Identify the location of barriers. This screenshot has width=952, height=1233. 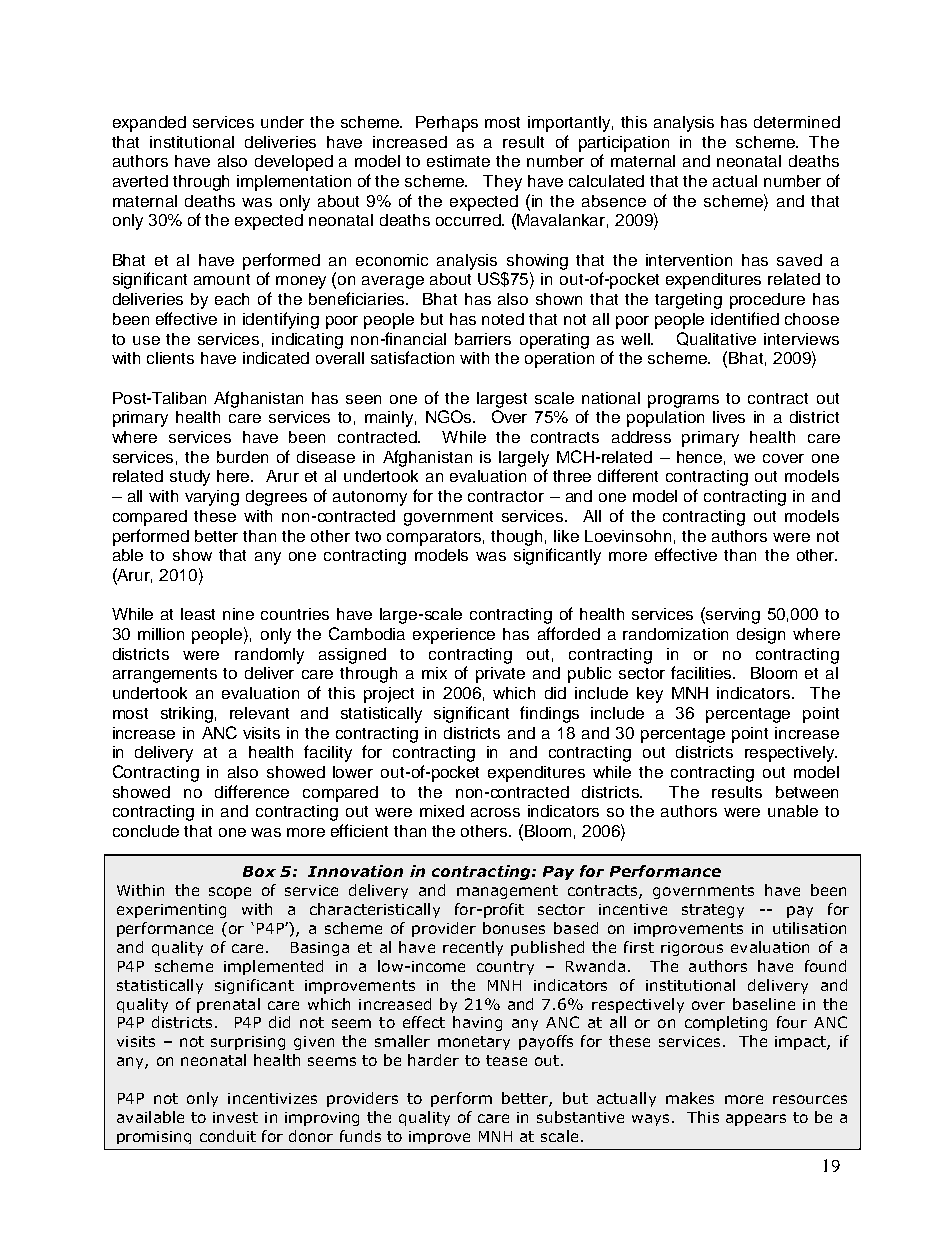
(483, 339).
